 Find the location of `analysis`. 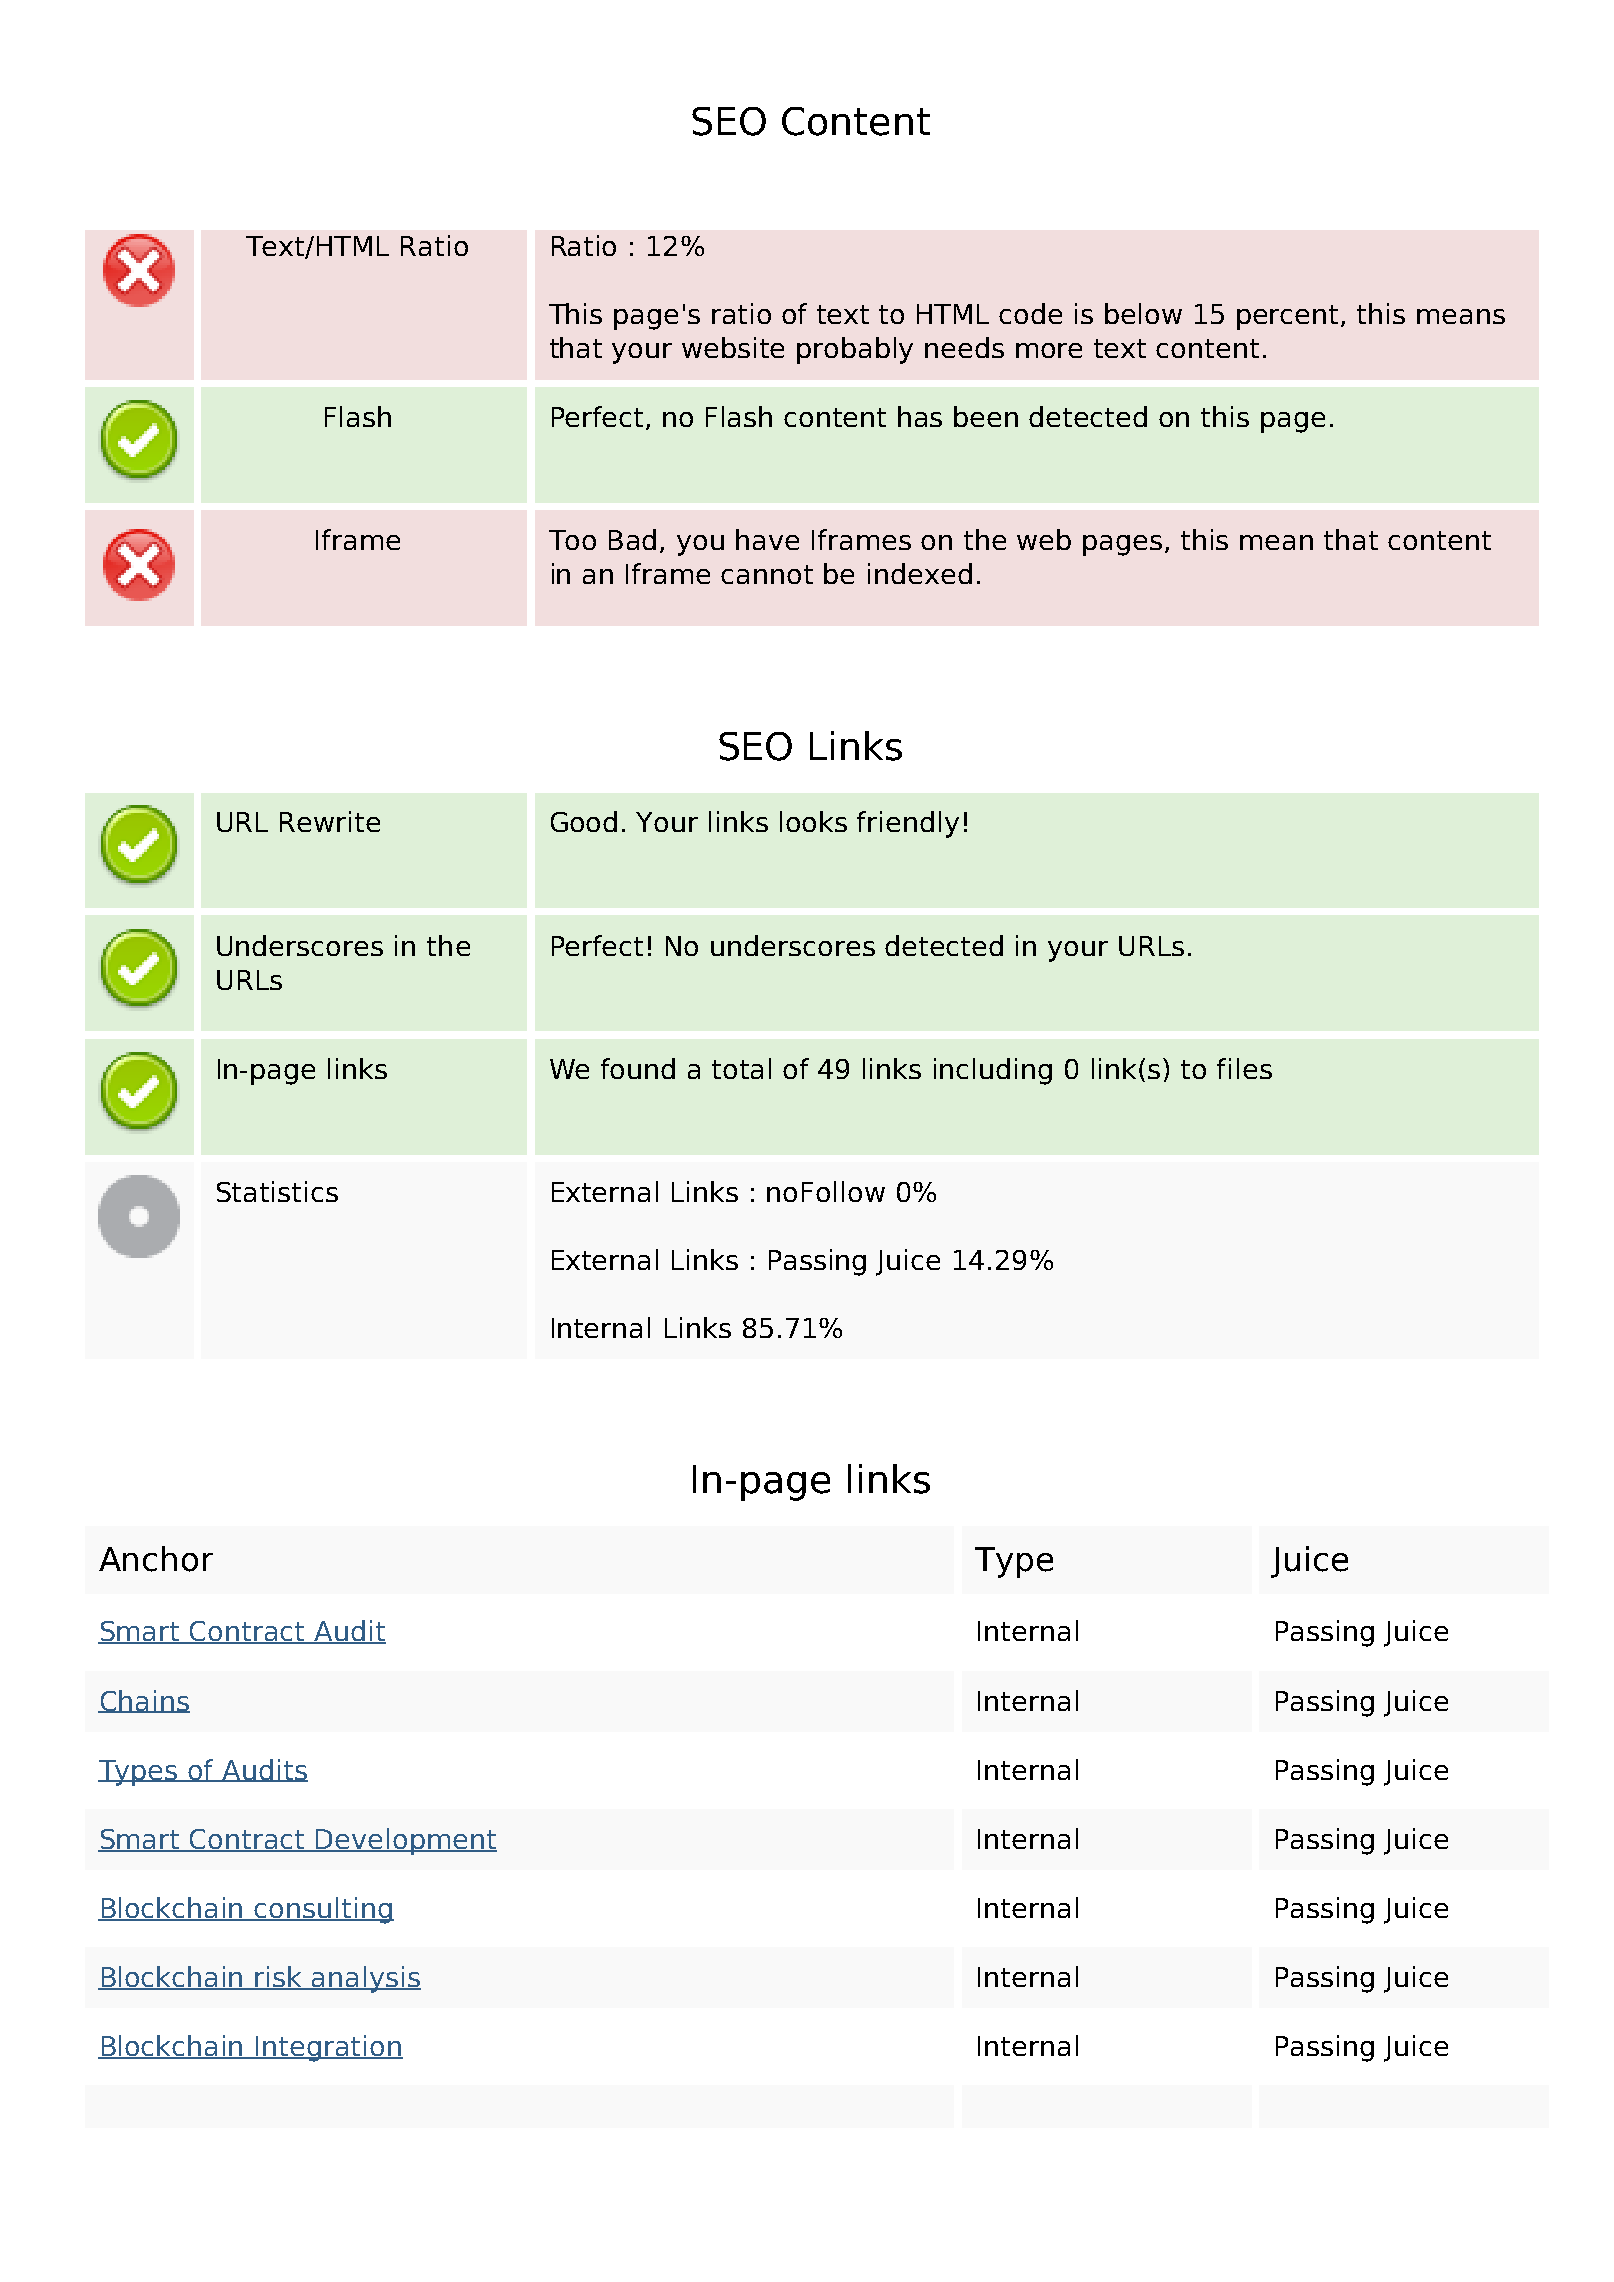

analysis is located at coordinates (365, 1979).
